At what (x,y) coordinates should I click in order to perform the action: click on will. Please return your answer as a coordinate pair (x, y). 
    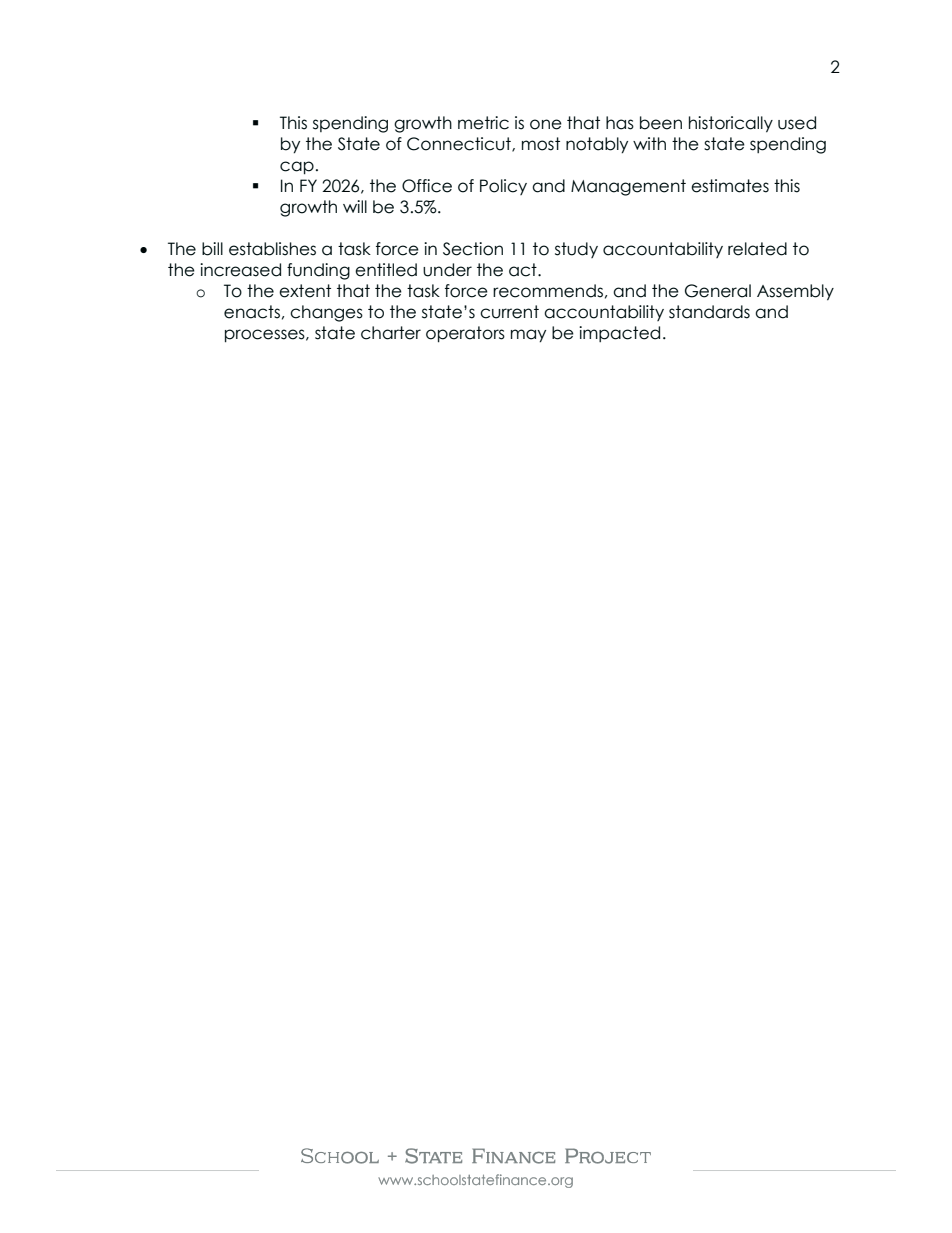
    Looking at the image, I should click on (355, 206).
